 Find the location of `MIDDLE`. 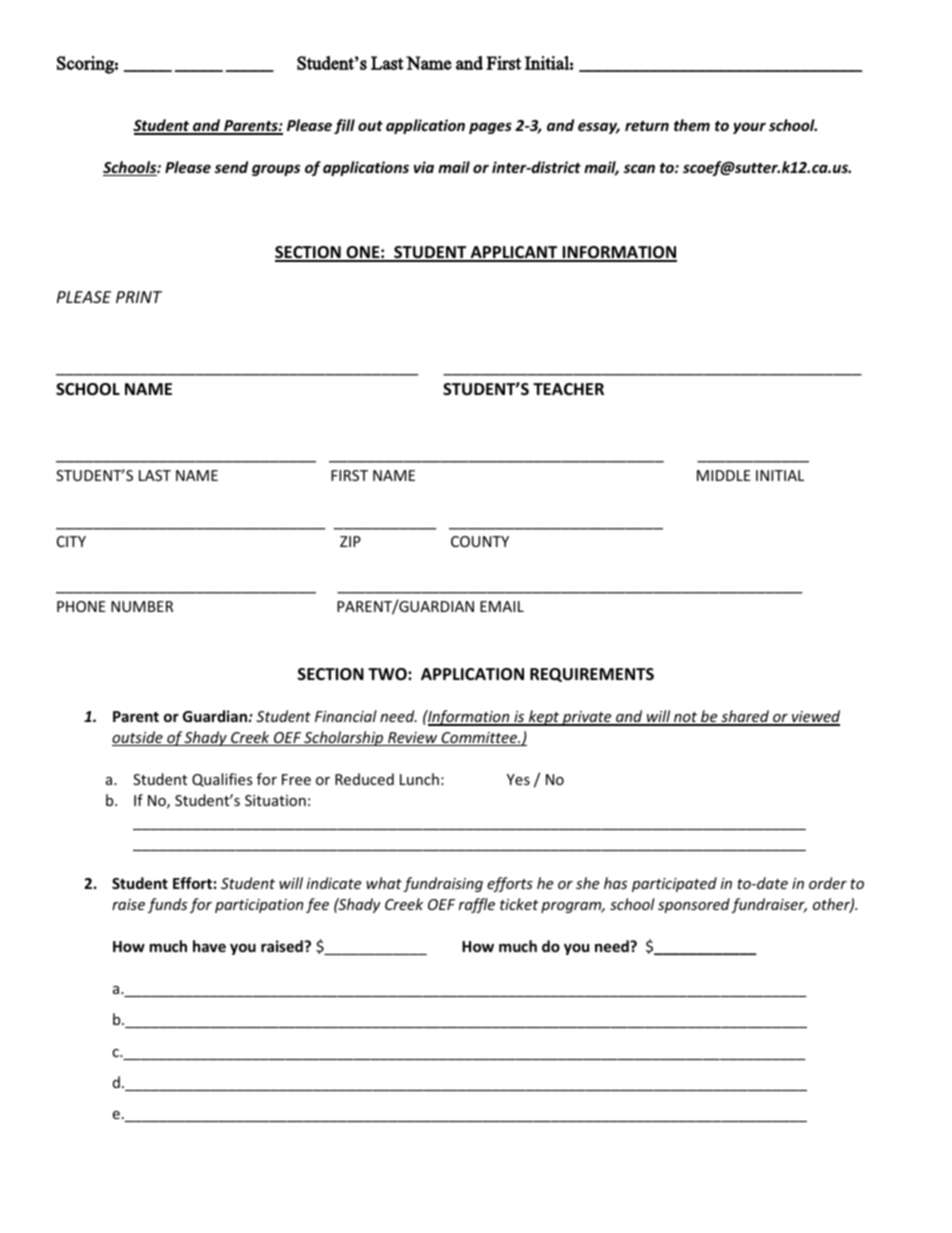

MIDDLE is located at coordinates (724, 475).
